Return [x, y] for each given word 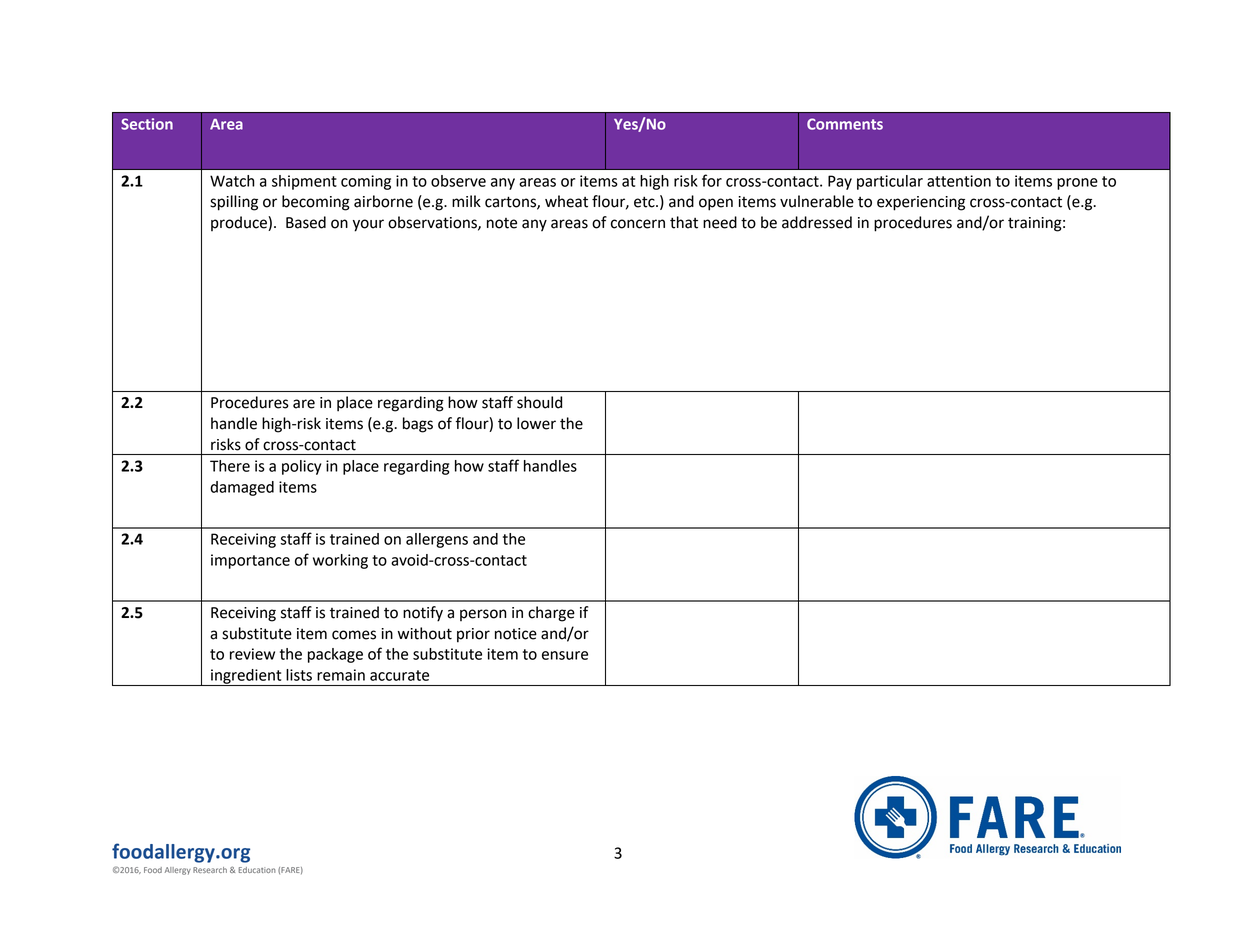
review [252, 654]
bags [418, 425]
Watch [232, 181]
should [539, 402]
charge [551, 614]
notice [516, 634]
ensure [565, 655]
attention [959, 181]
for [712, 180]
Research [210, 870]
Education [257, 870]
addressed [817, 222]
